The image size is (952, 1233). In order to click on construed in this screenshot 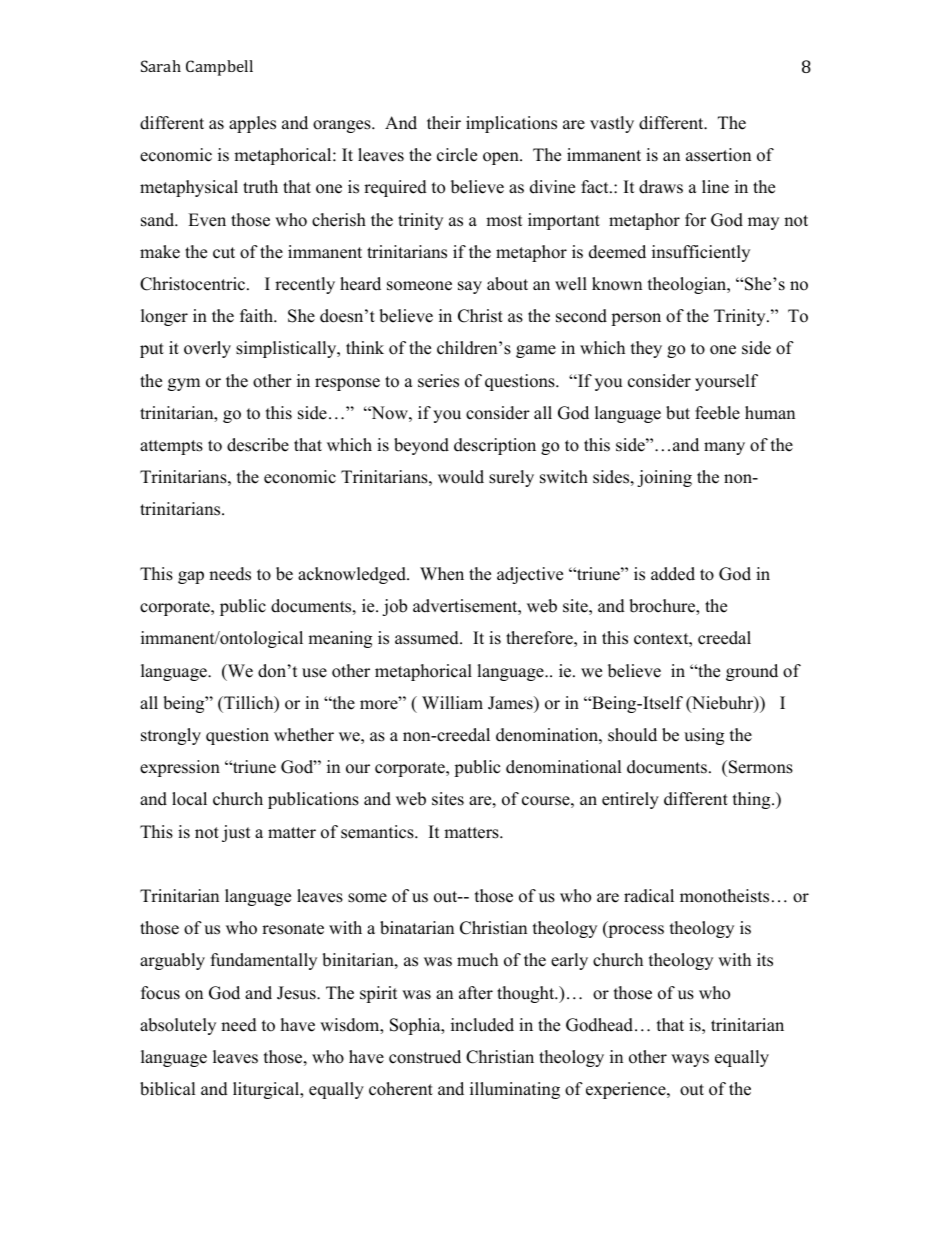, I will do `click(425, 1057)`.
